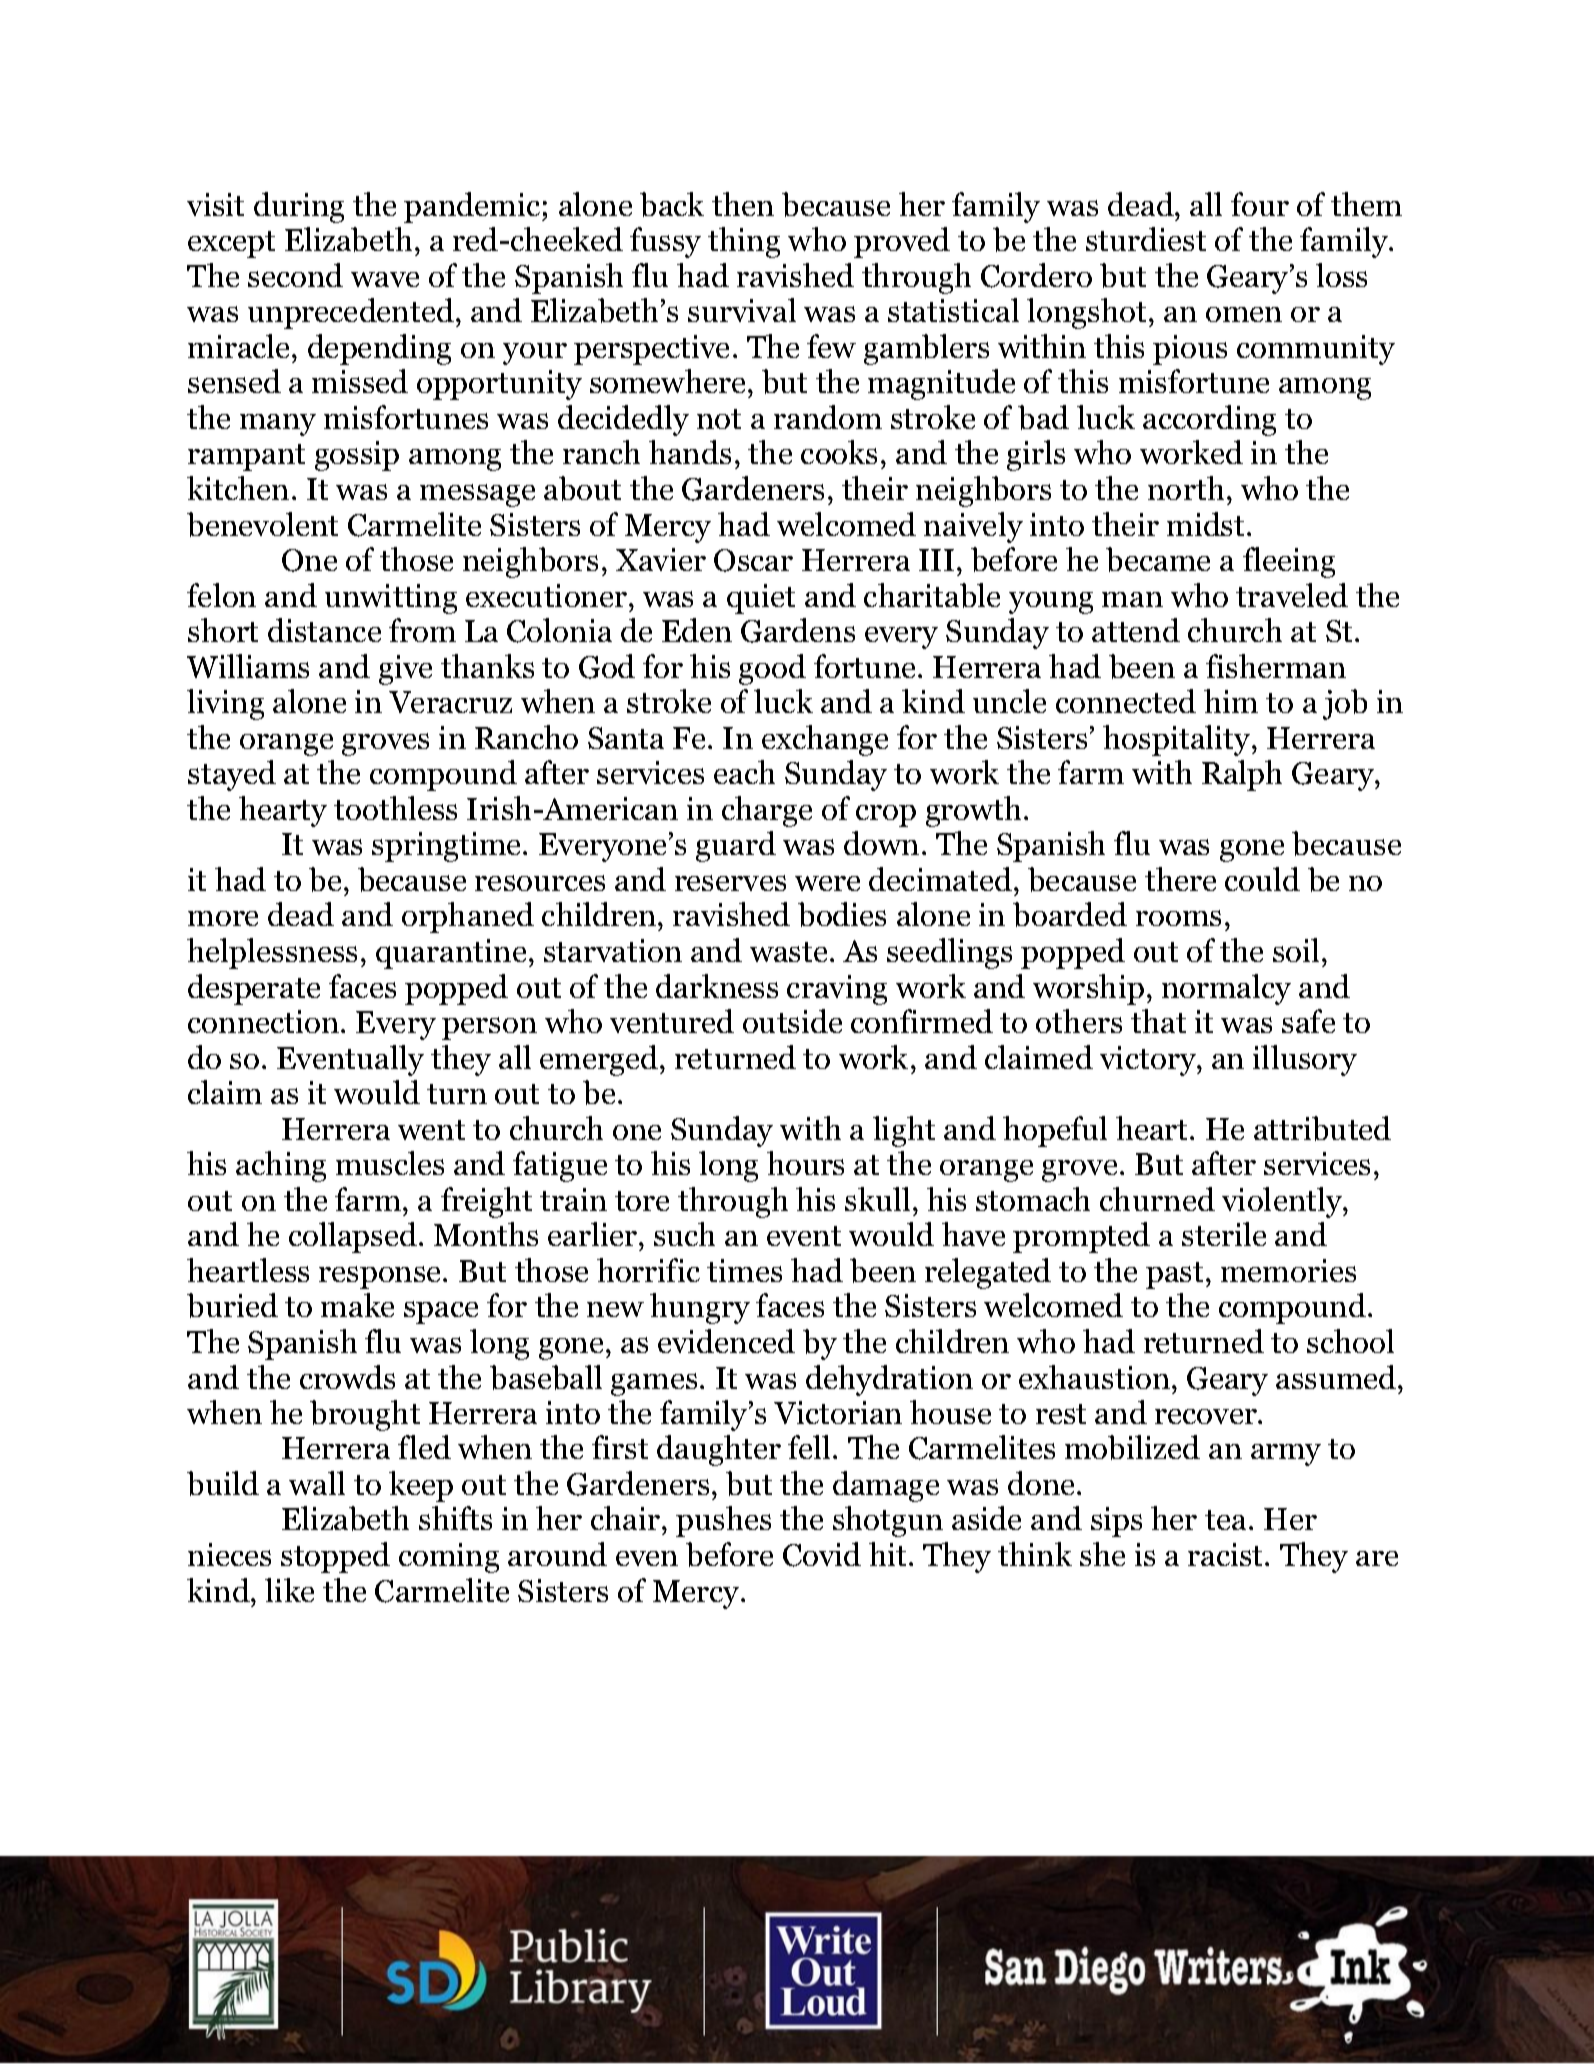 This image has width=1595, height=2064. What do you see at coordinates (405, 670) in the image?
I see `give` at bounding box center [405, 670].
